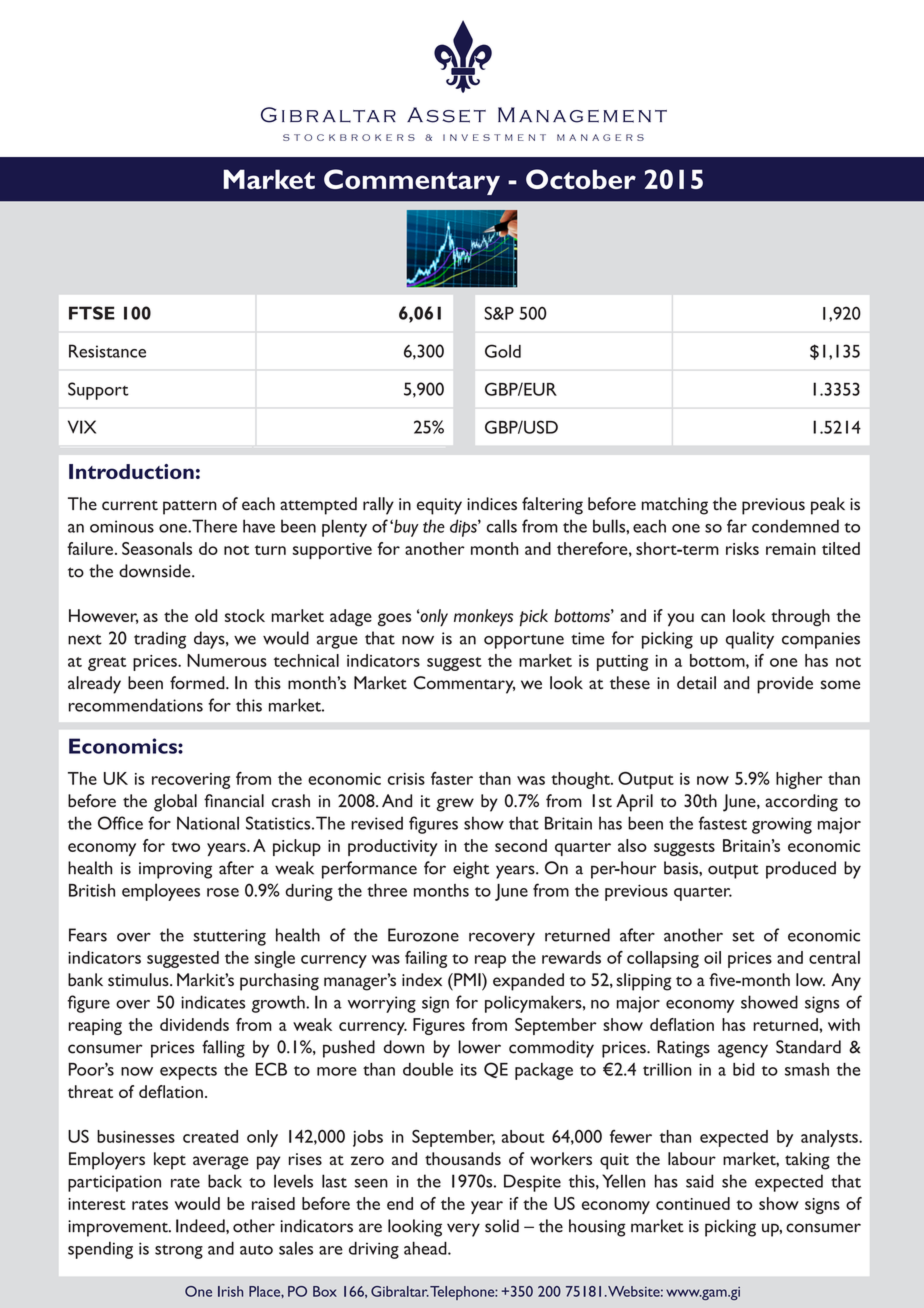  Describe the element at coordinates (503, 351) in the page. I see `Gold` at that location.
